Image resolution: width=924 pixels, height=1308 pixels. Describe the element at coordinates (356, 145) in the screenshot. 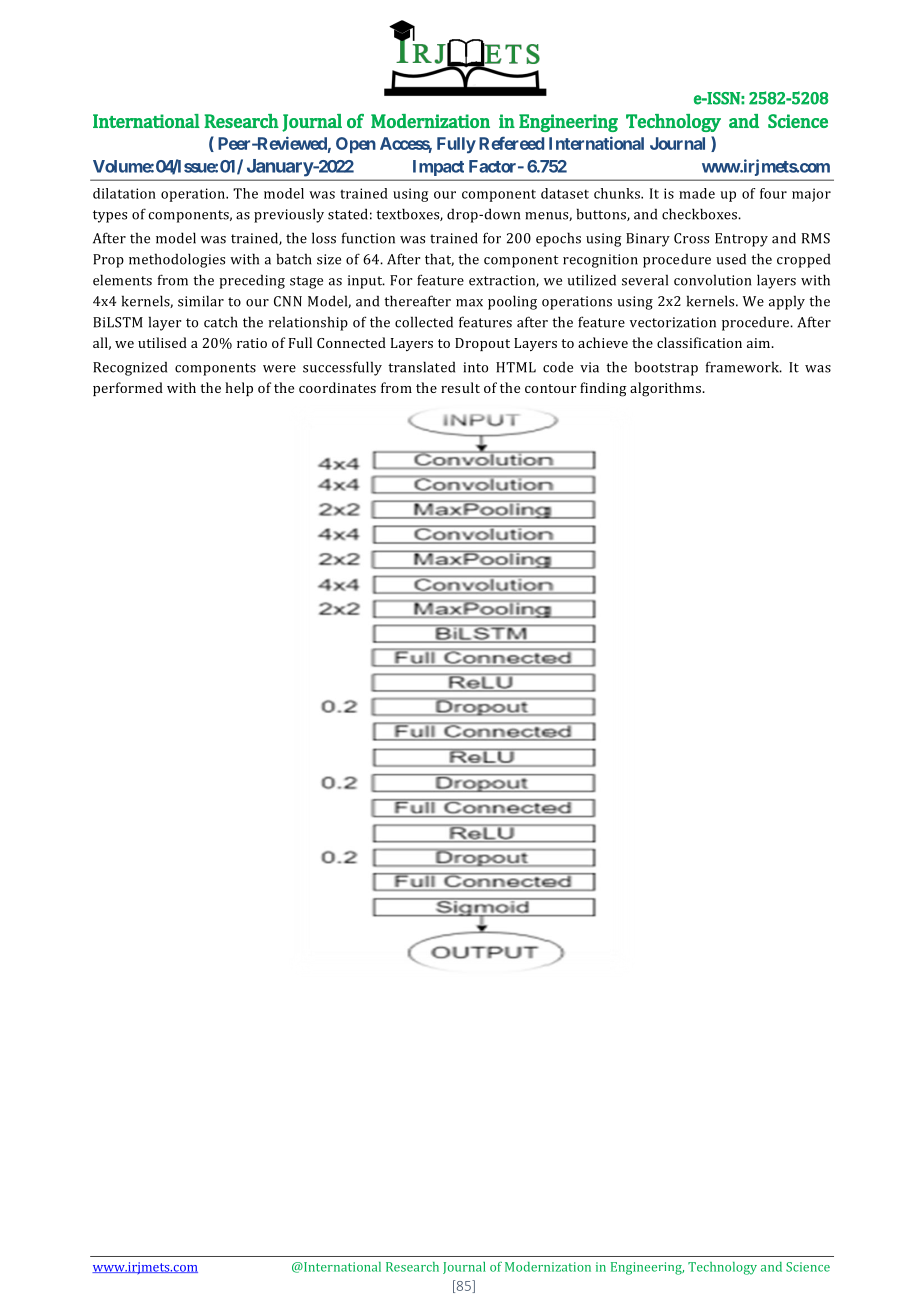

I see `Open` at that location.
